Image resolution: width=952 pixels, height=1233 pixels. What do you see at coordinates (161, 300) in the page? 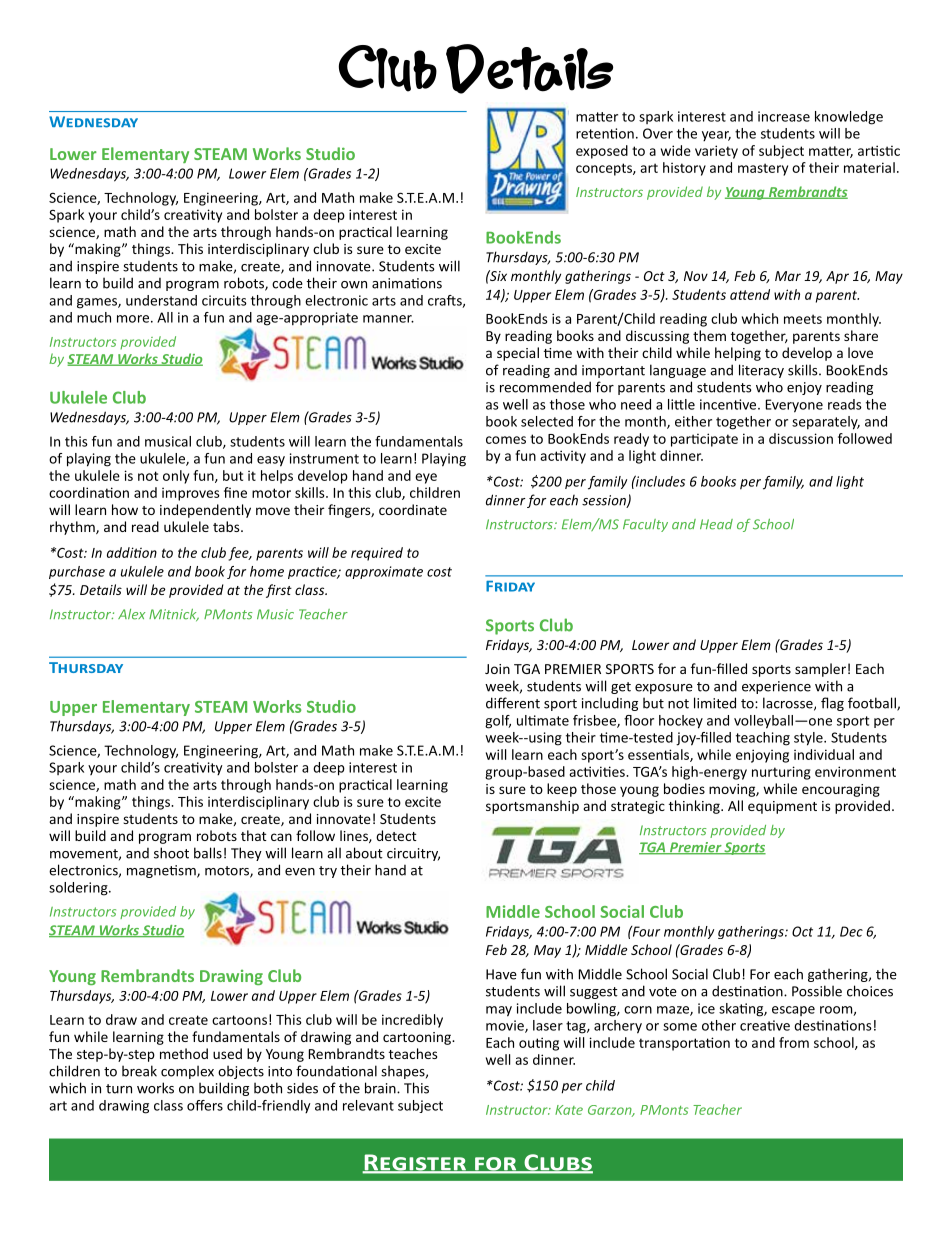
I see `understand` at bounding box center [161, 300].
